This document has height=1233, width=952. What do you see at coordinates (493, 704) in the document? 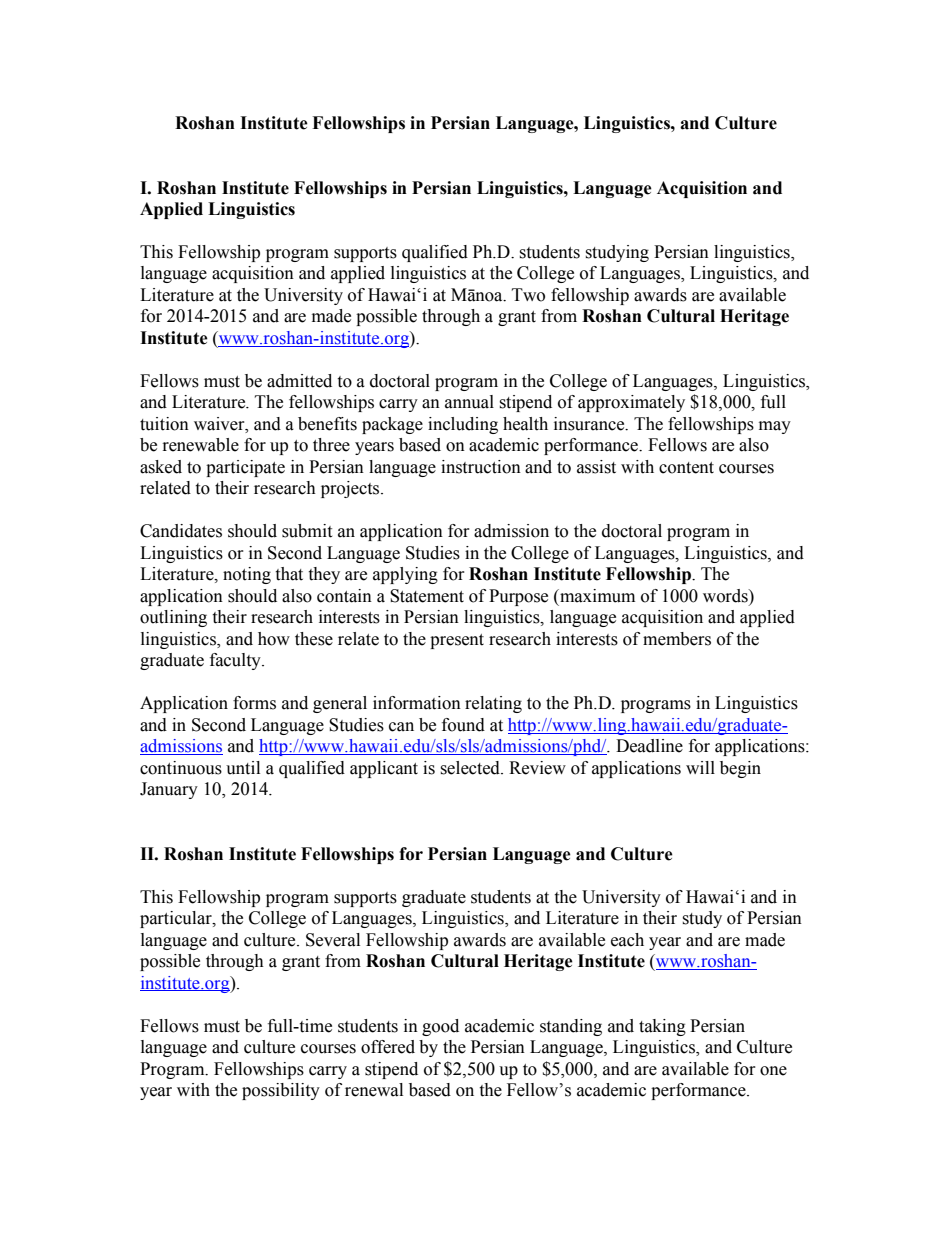
I see `relating` at bounding box center [493, 704].
